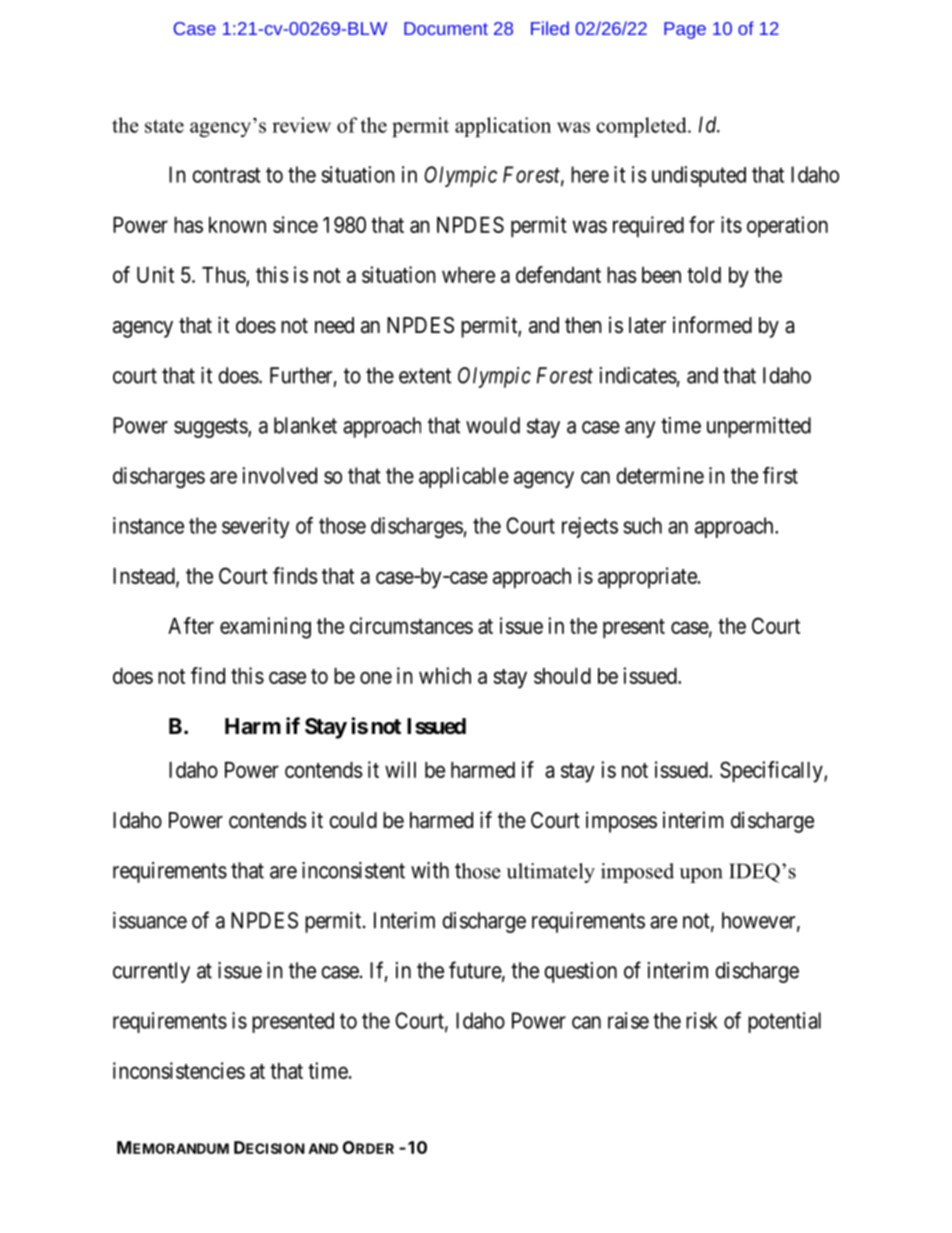  What do you see at coordinates (164, 126) in the screenshot?
I see `state` at bounding box center [164, 126].
